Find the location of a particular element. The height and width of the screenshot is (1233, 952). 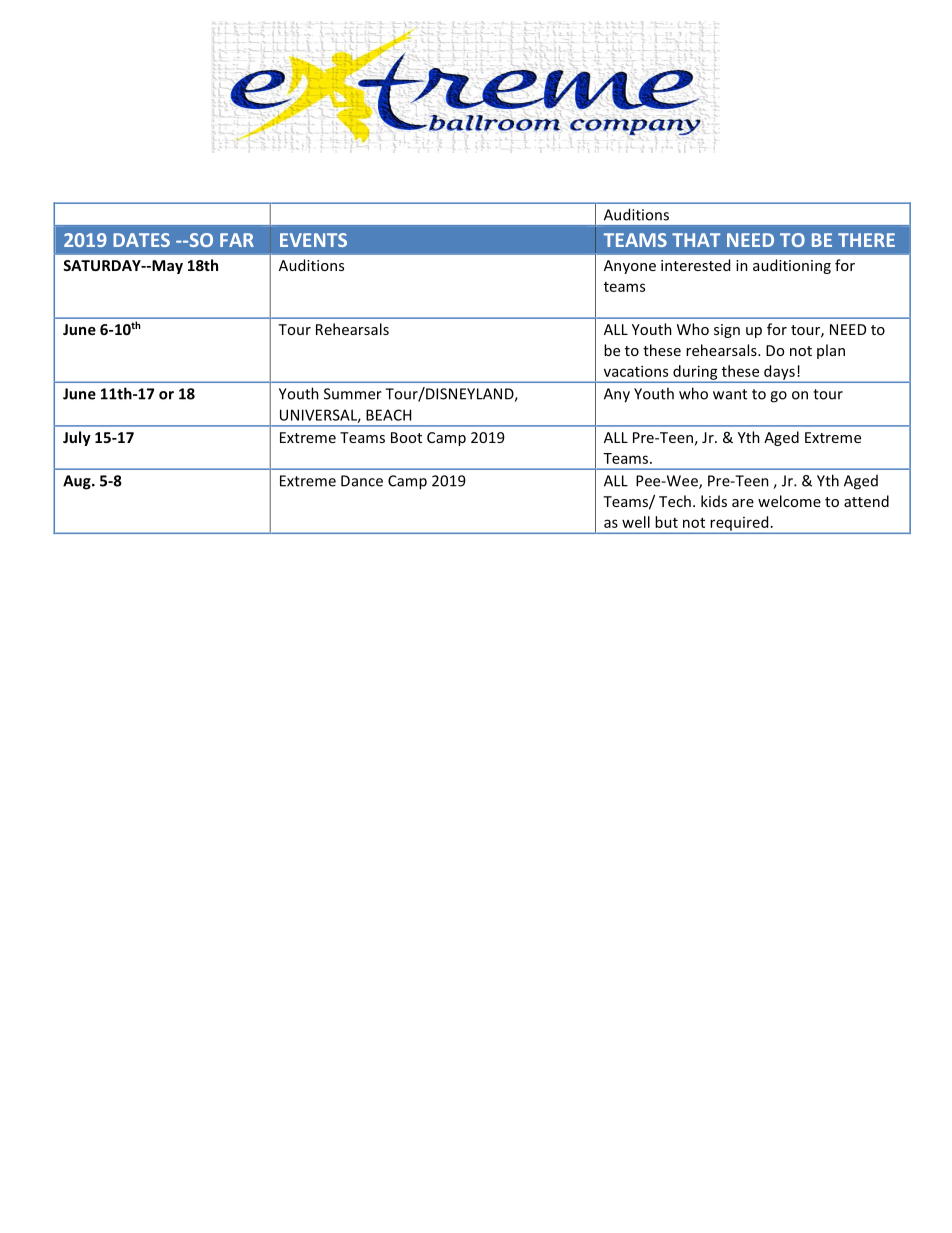

want is located at coordinates (730, 394).
